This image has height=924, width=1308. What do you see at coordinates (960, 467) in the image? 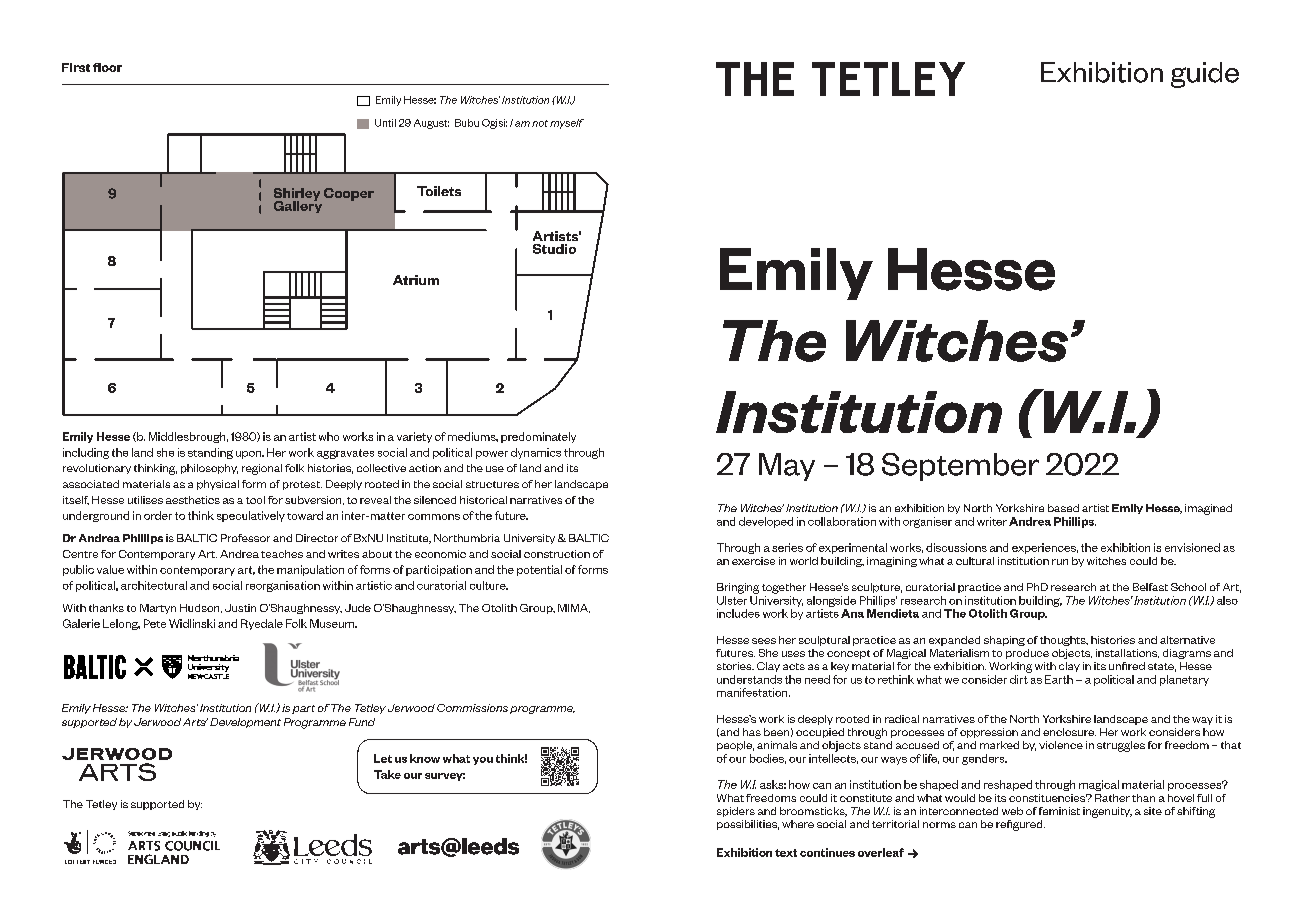
I see `September` at bounding box center [960, 467].
